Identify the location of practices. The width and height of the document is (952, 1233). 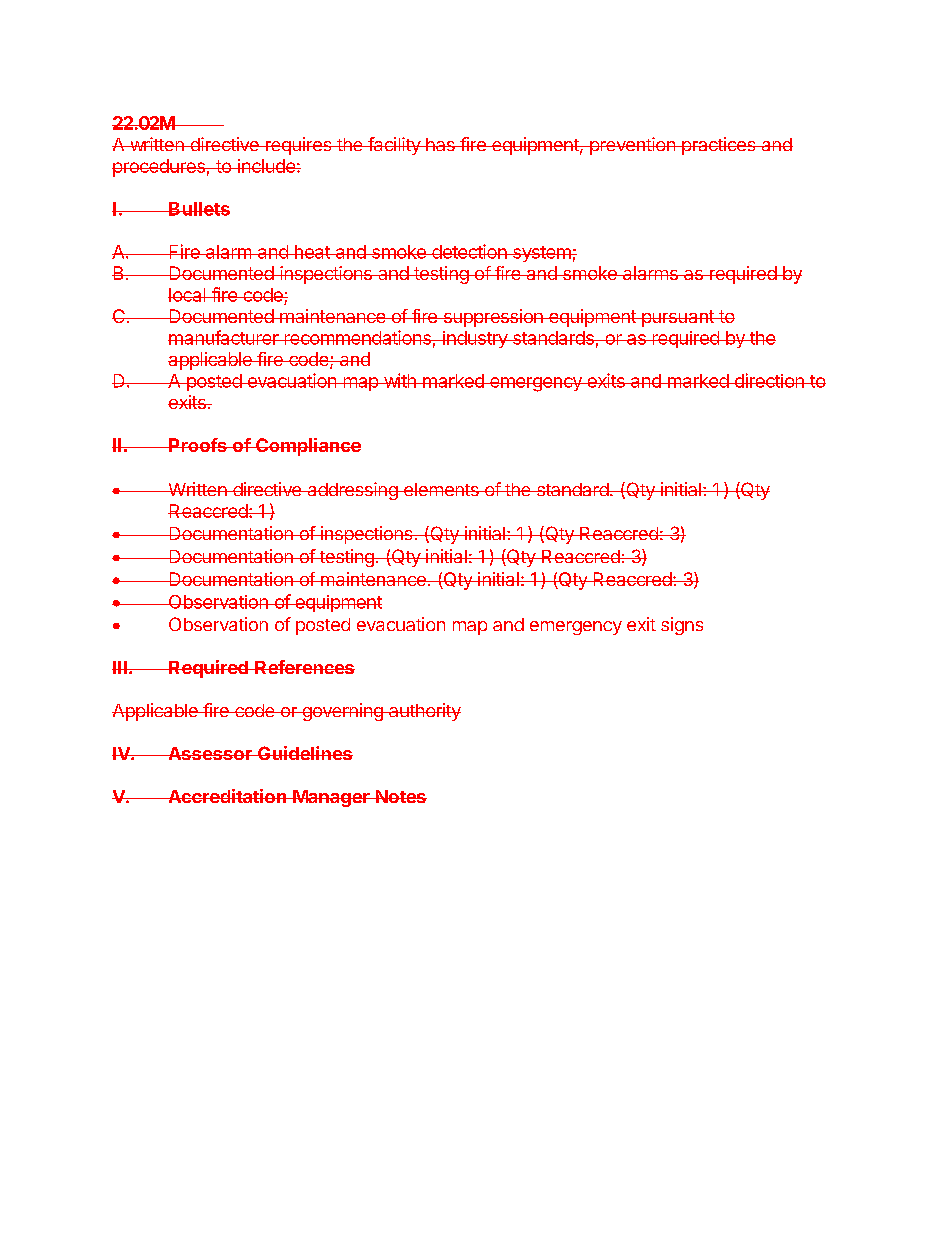
(719, 146).
